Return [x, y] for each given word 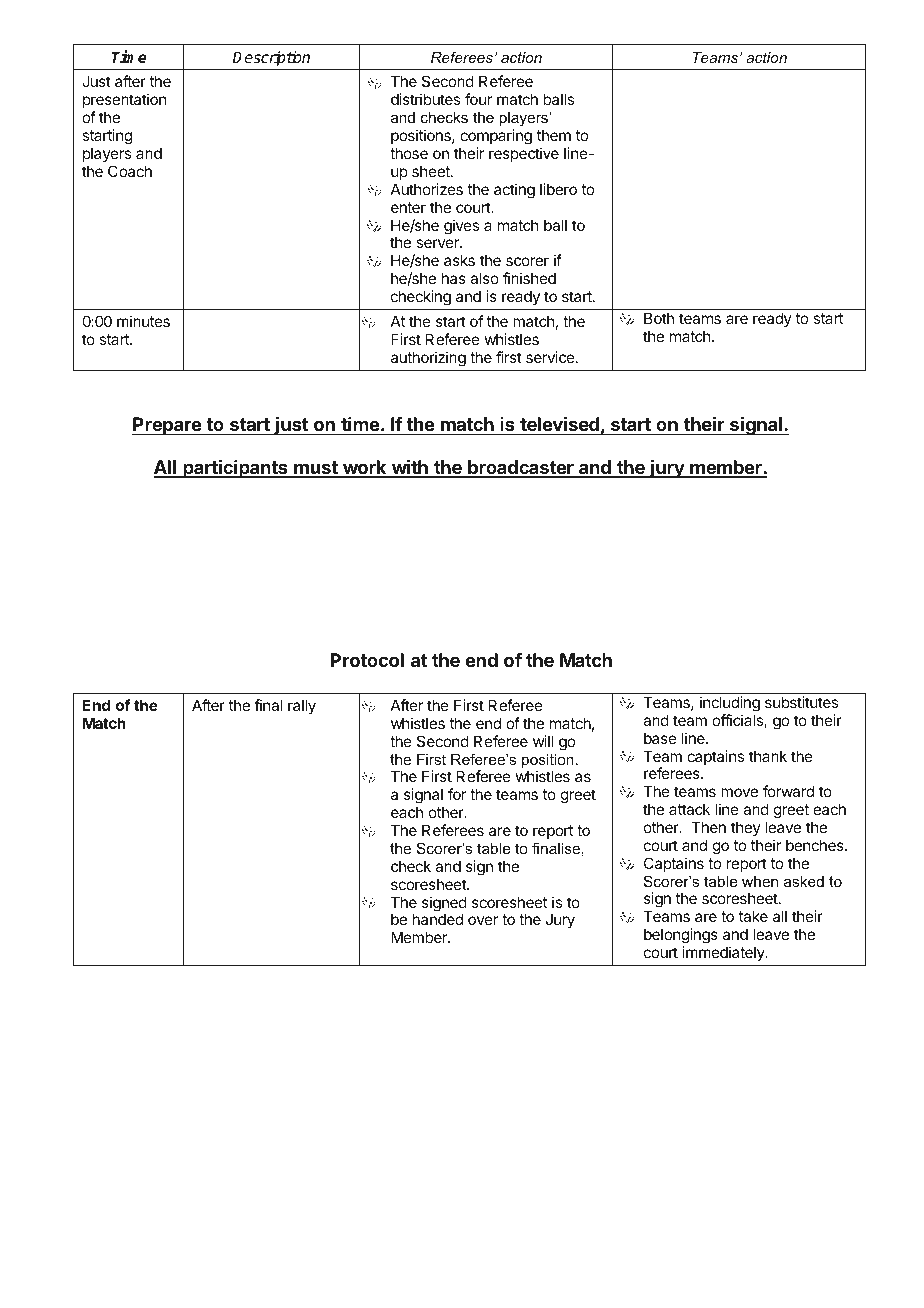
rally [302, 706]
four [478, 99]
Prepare [167, 426]
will [543, 741]
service [551, 357]
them [553, 135]
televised [559, 424]
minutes [143, 321]
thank [768, 756]
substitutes [801, 702]
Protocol [367, 660]
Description [271, 59]
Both [659, 318]
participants [235, 469]
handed [437, 919]
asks [459, 260]
